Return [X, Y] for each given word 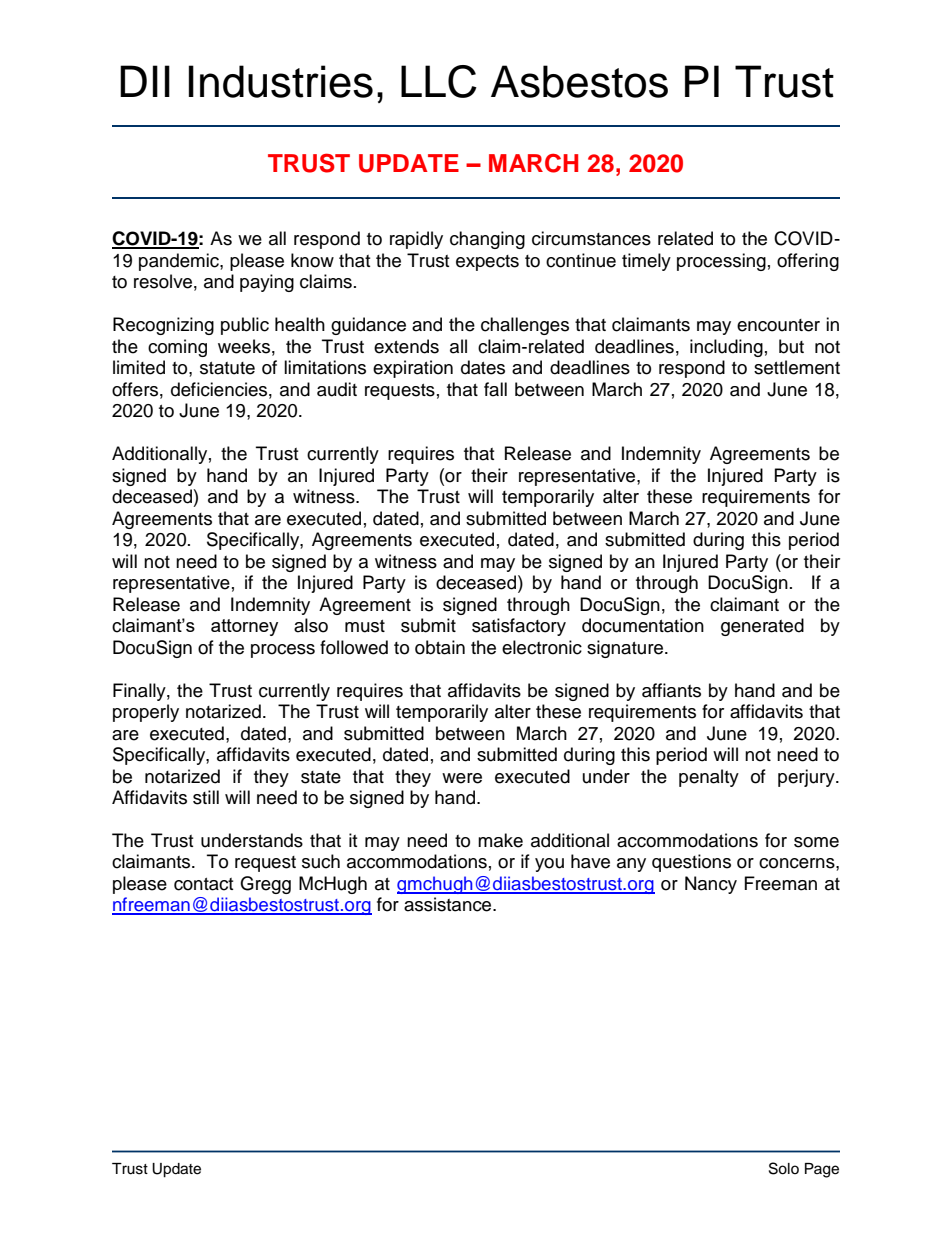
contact [203, 884]
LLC [439, 81]
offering [808, 262]
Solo [784, 1168]
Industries [281, 81]
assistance [449, 904]
